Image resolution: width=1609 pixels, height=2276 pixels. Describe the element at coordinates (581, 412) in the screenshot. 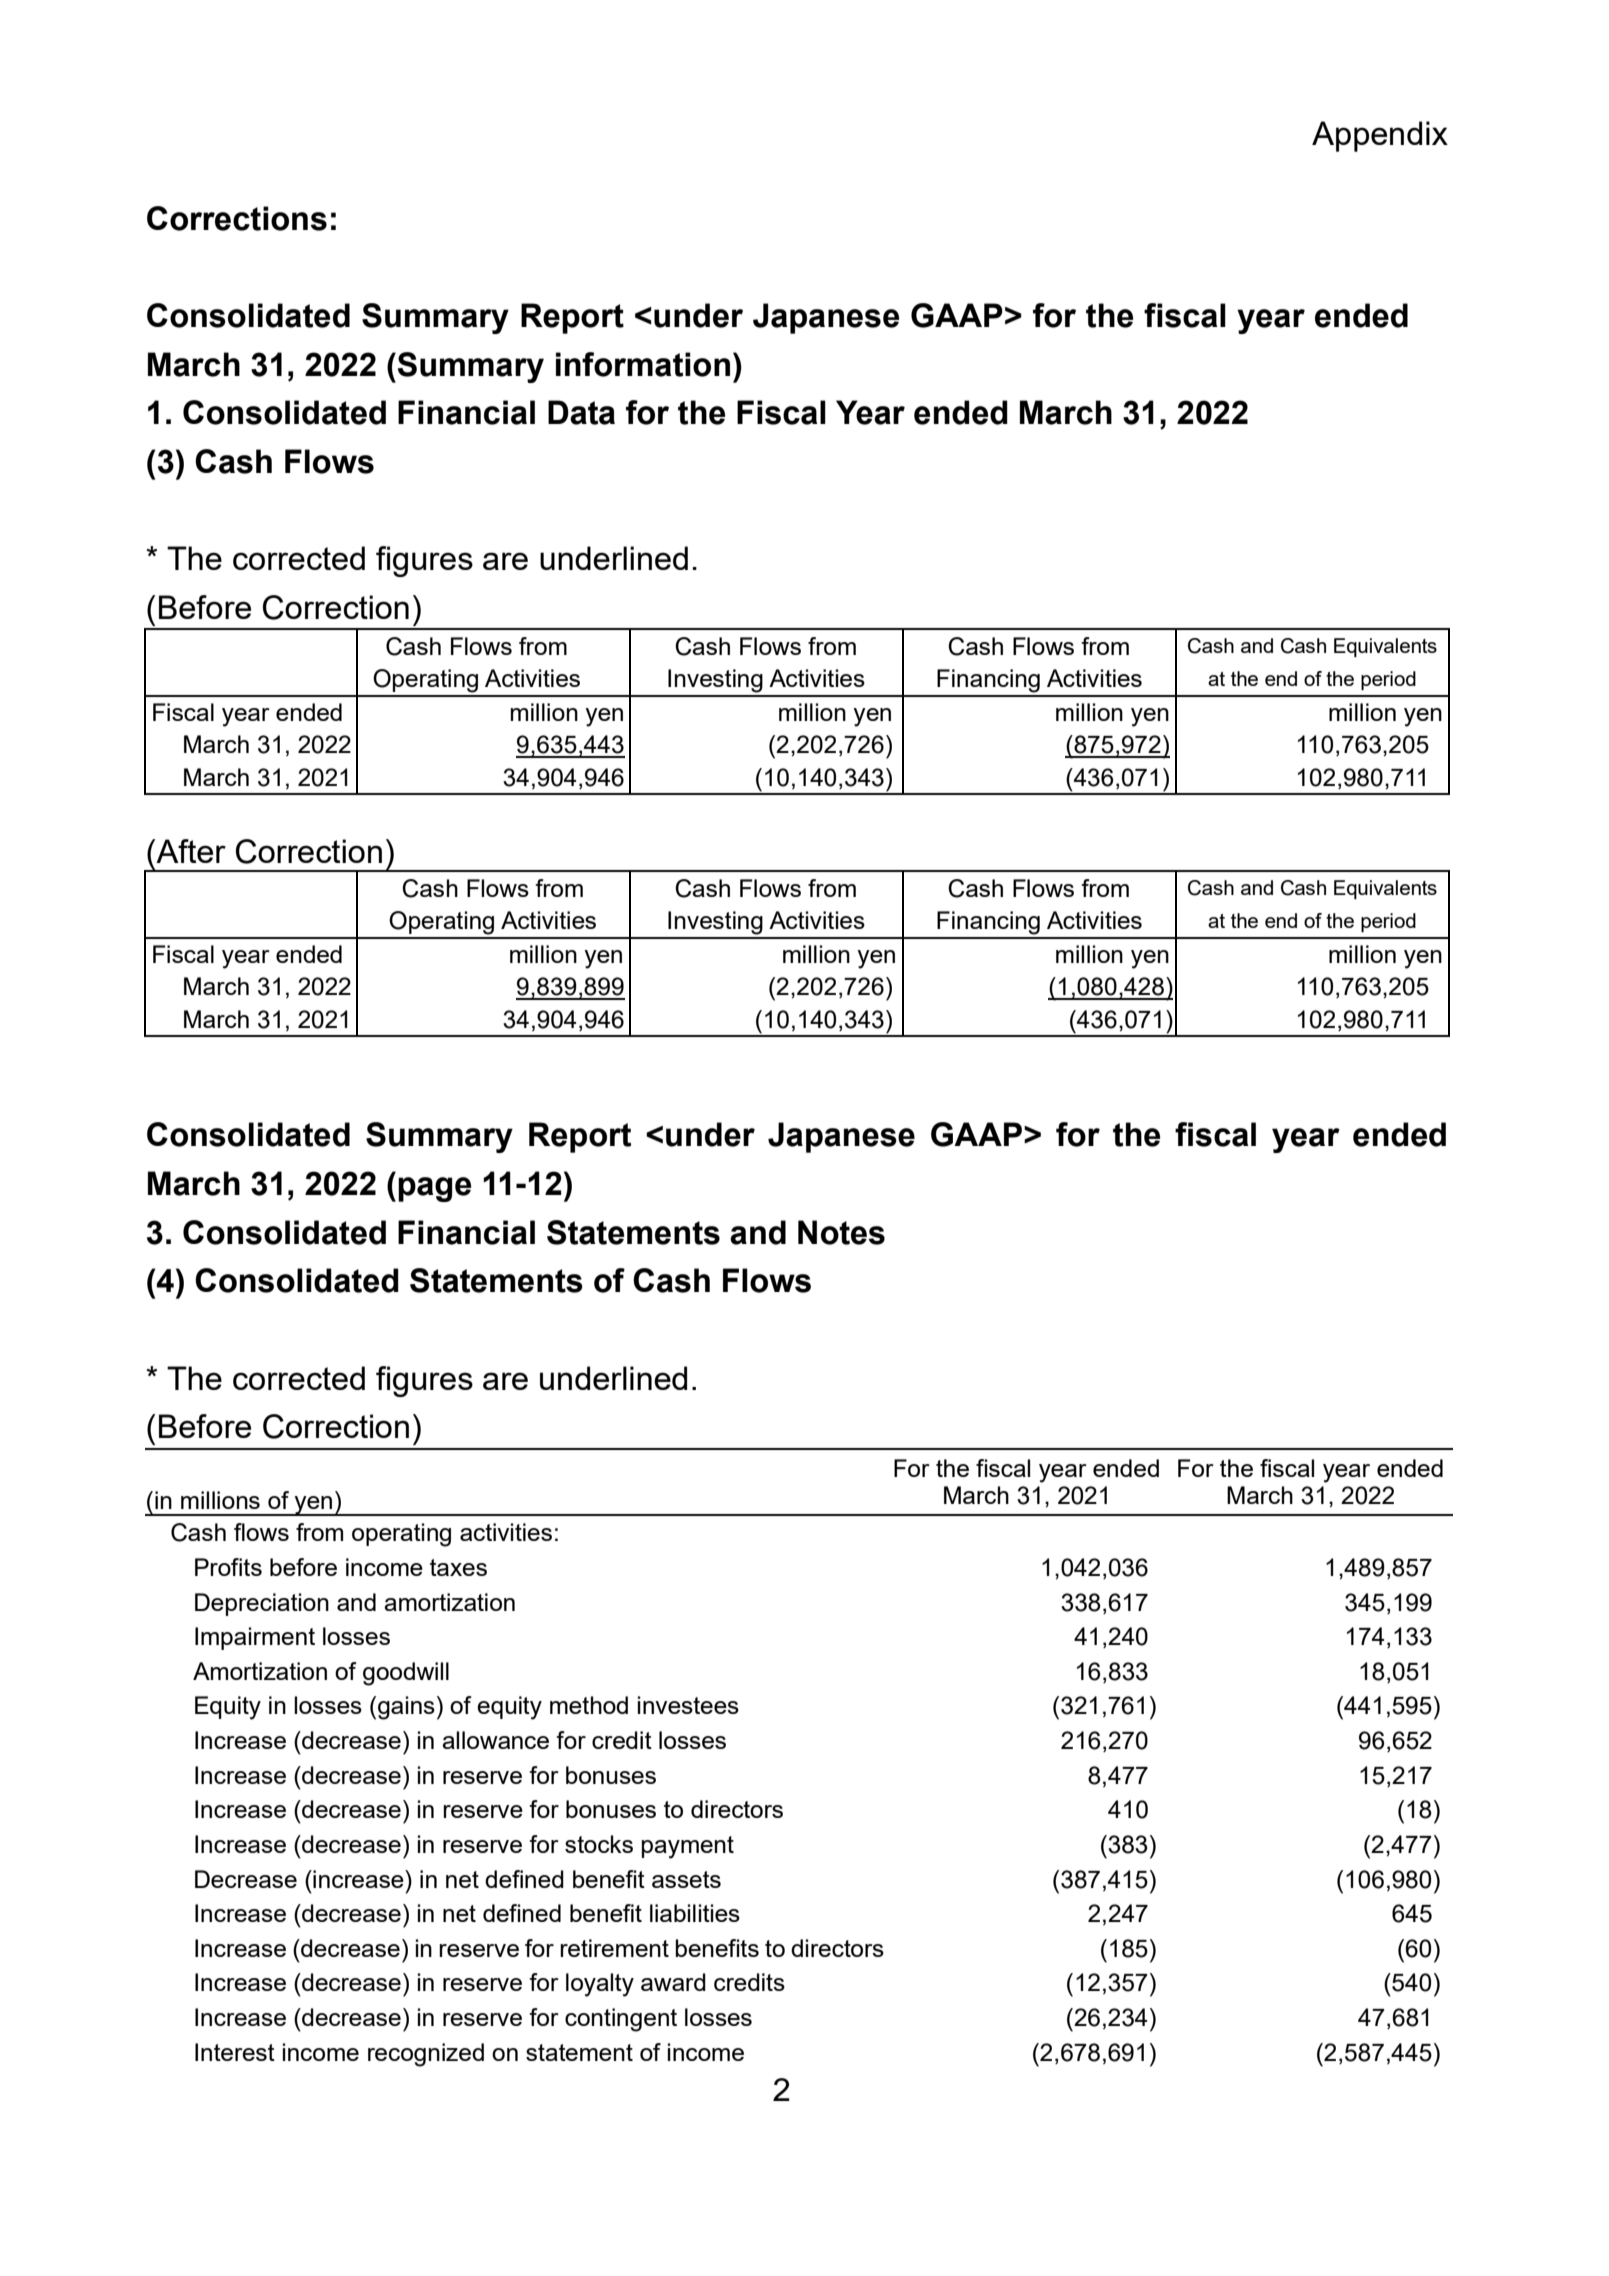

I see `Data` at that location.
